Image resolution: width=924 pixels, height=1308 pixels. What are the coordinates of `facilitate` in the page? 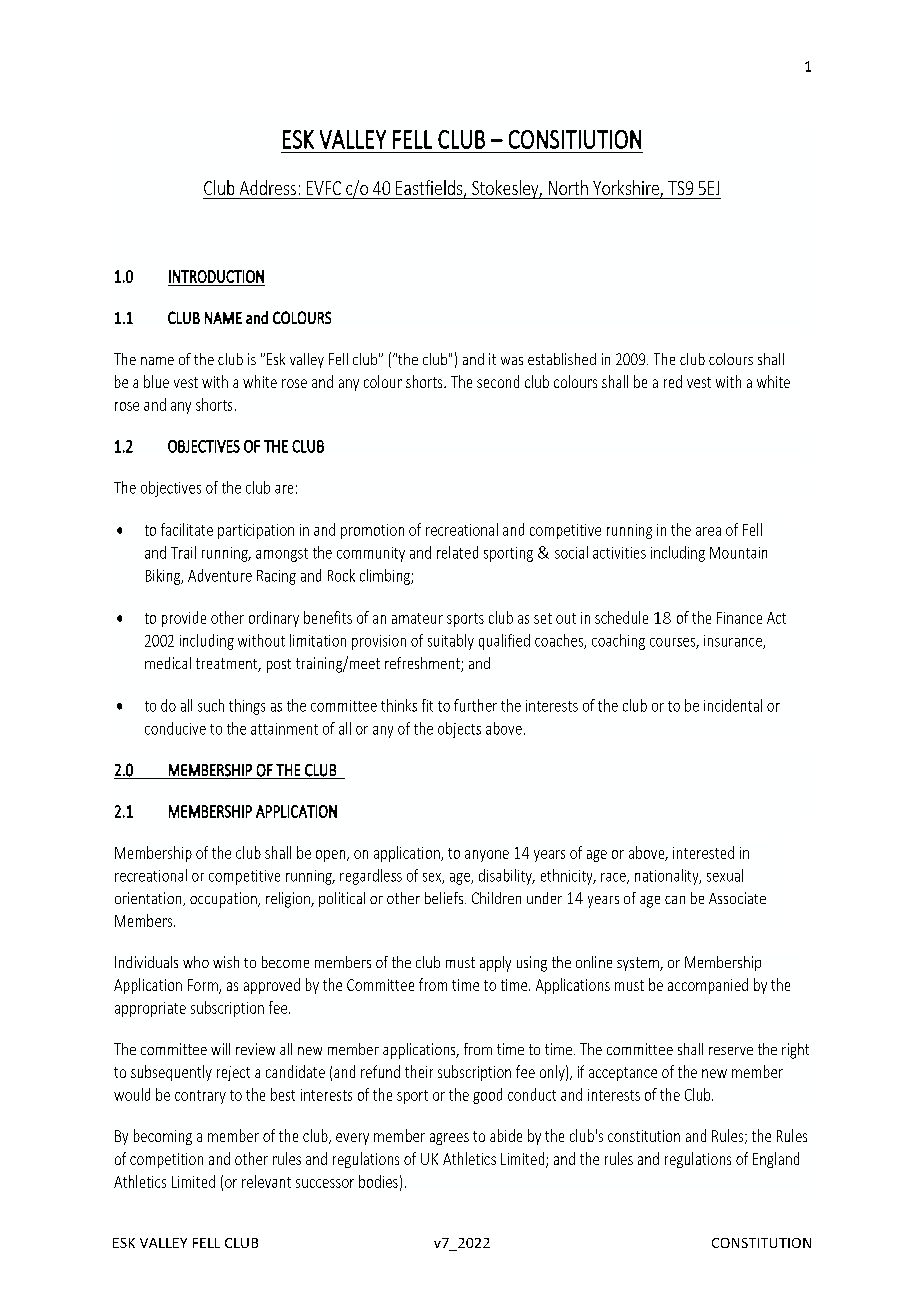 It's located at (187, 529).
